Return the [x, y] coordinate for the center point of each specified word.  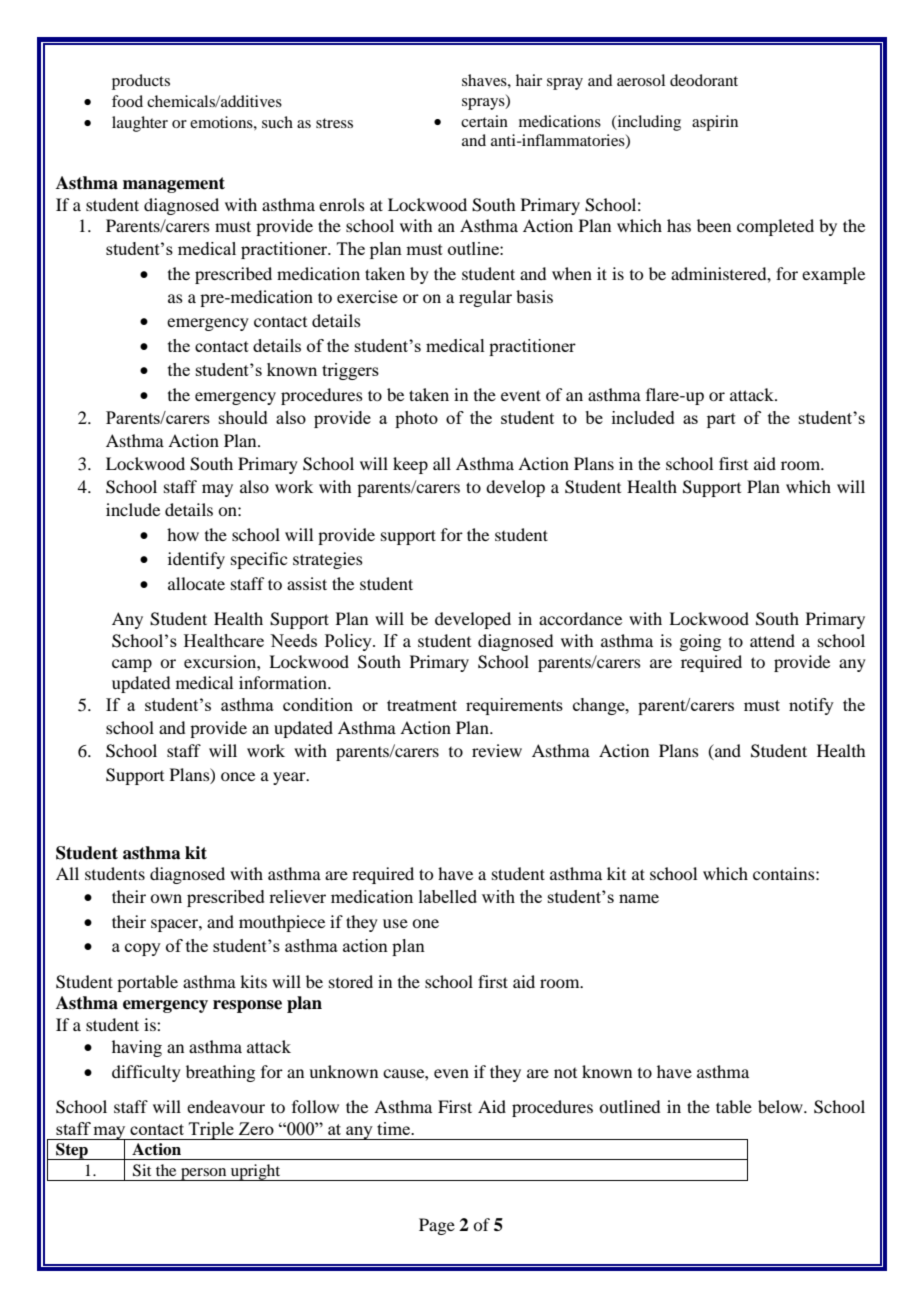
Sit [142, 1170]
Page [437, 1226]
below [781, 1106]
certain [484, 121]
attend [772, 640]
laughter [140, 124]
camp [132, 665]
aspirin [715, 123]
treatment [422, 705]
